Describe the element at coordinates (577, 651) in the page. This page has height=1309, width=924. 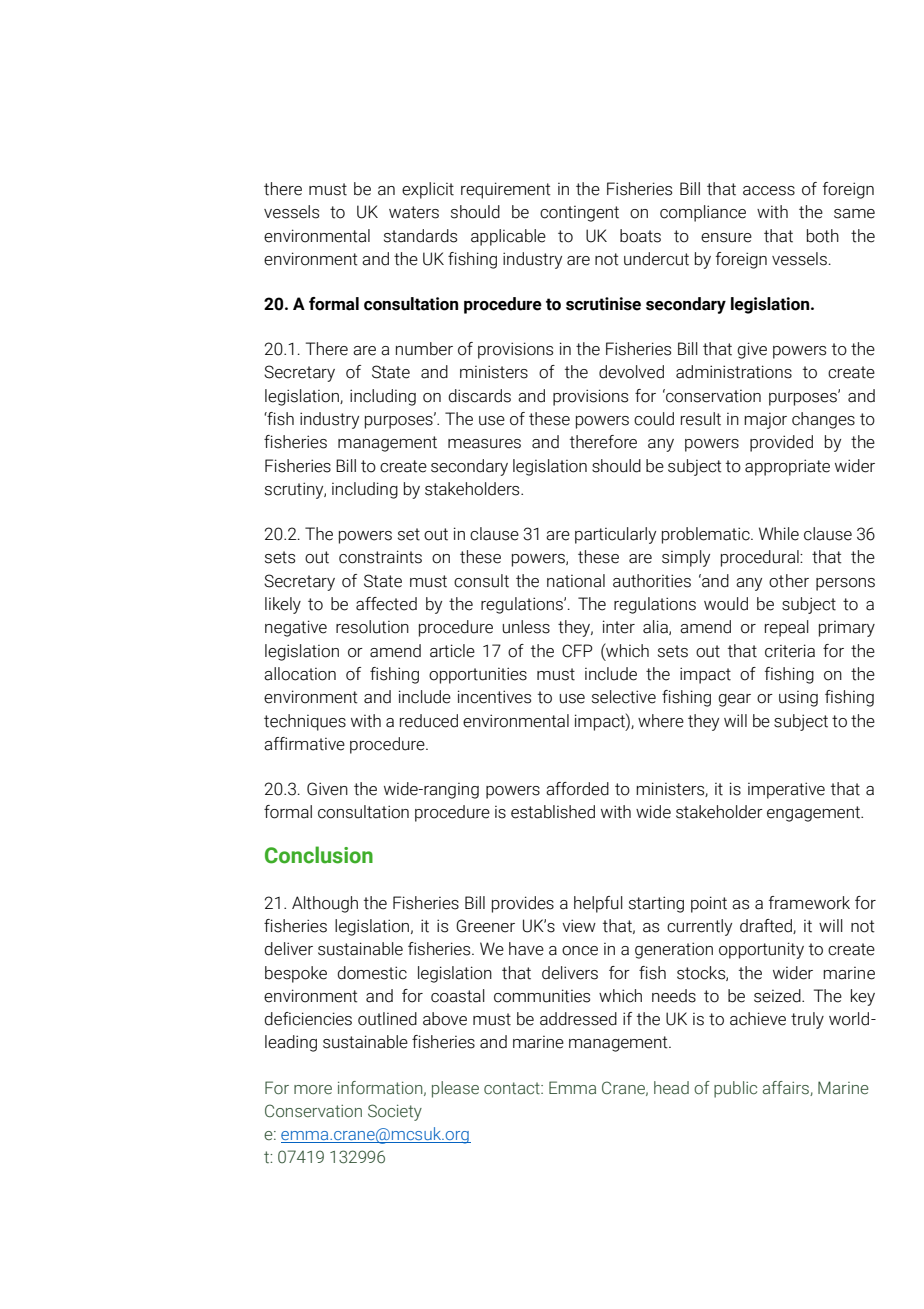
I see `CFP` at that location.
